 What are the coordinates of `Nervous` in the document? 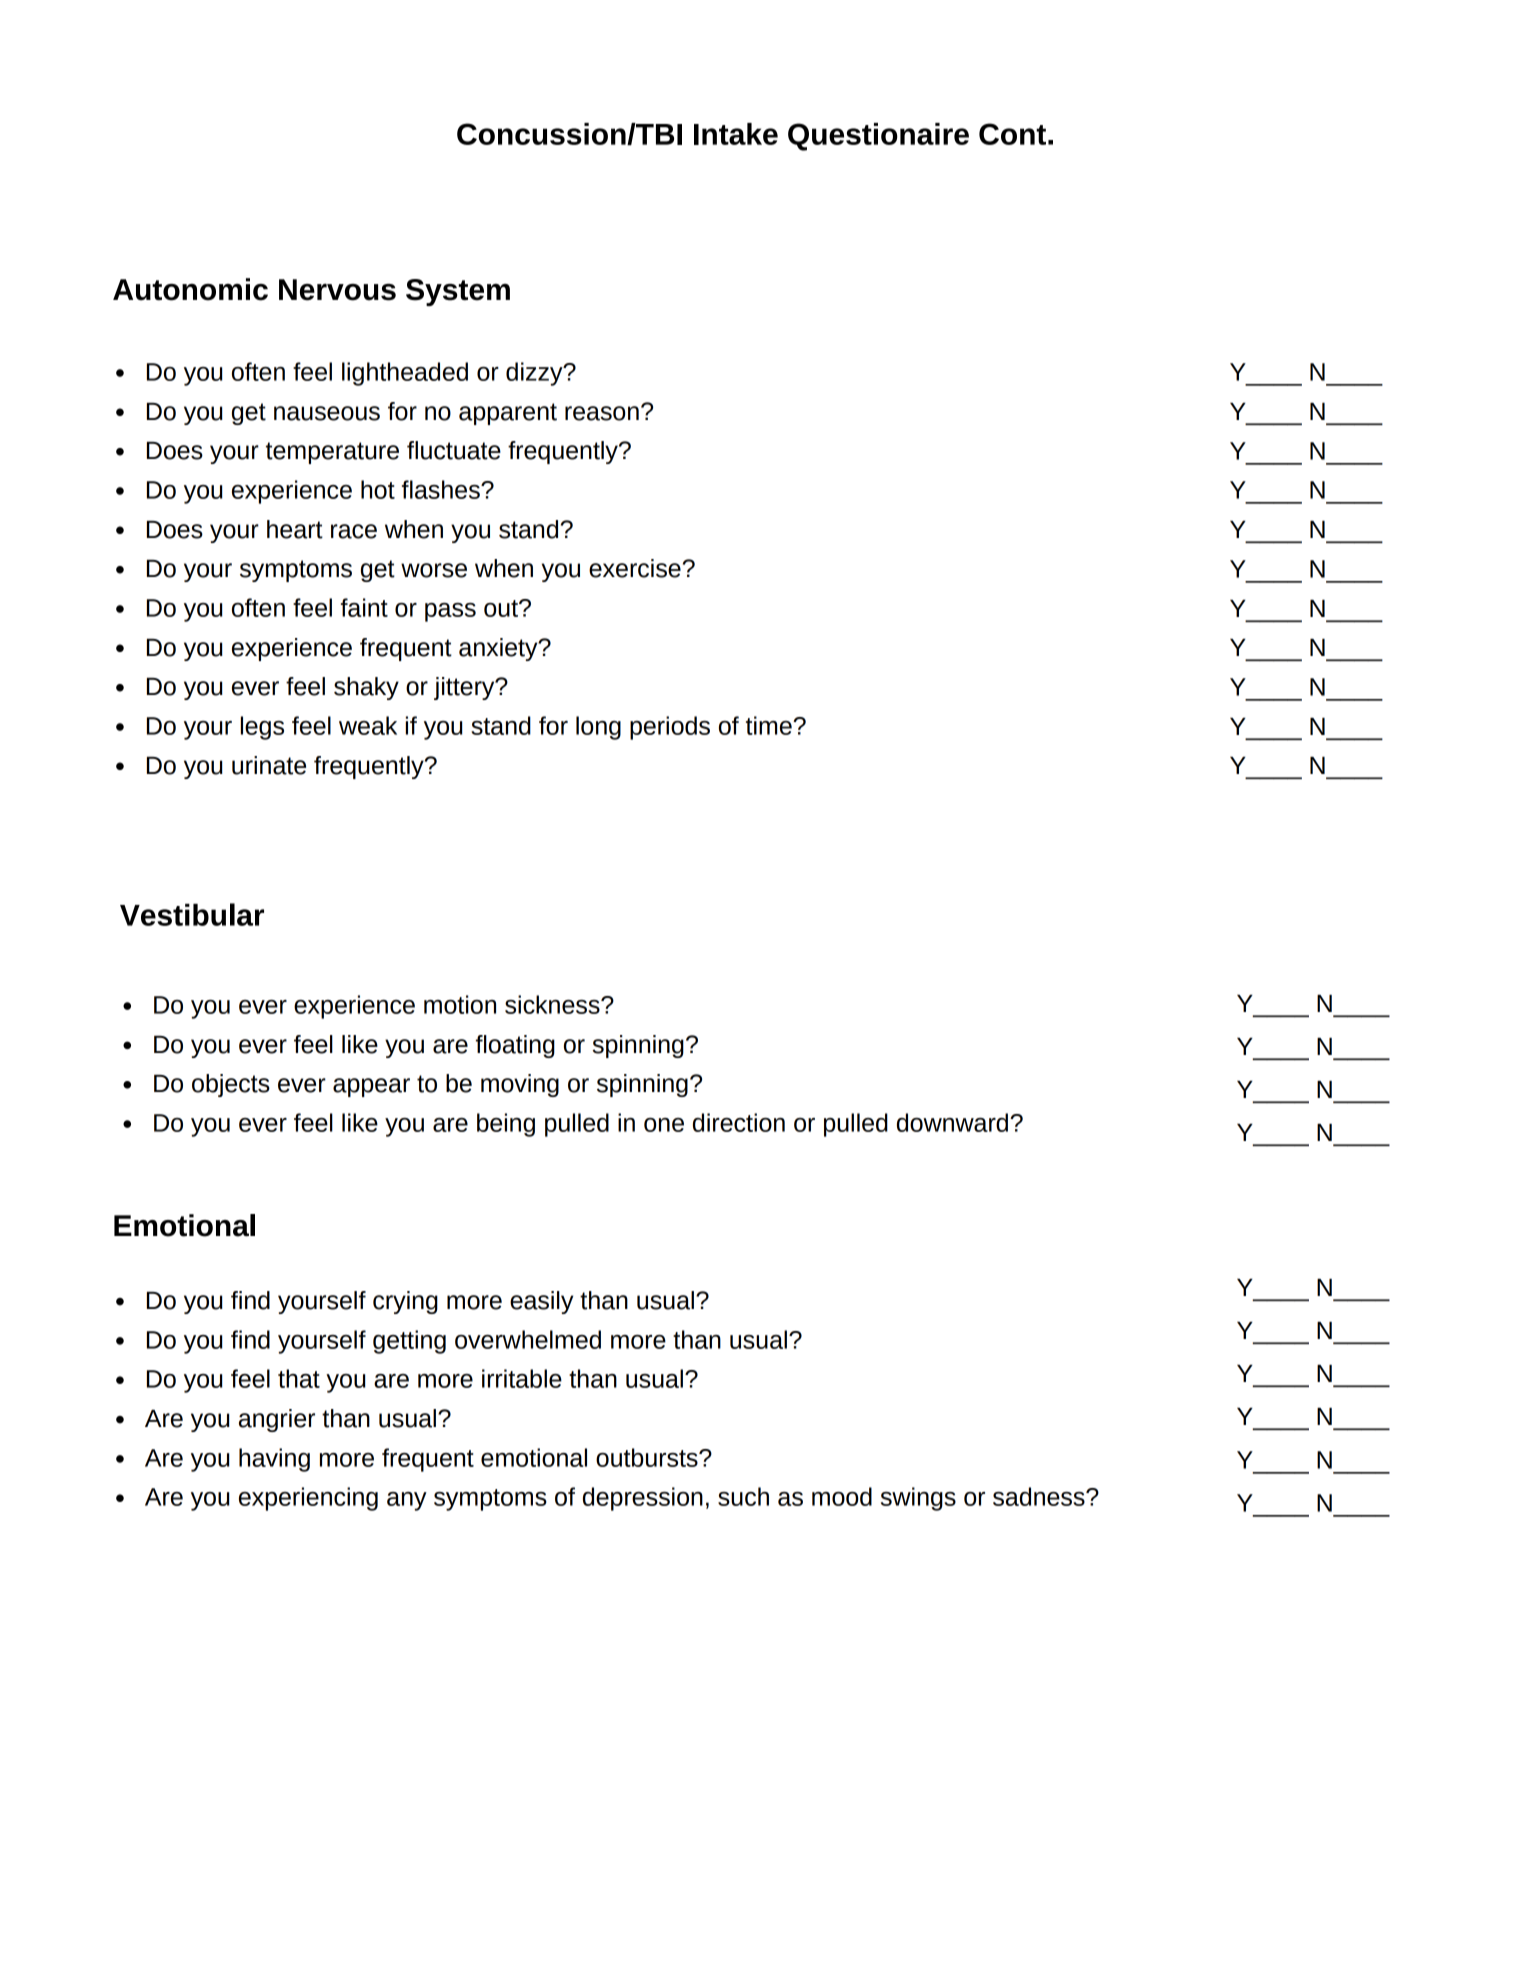 It's located at (337, 290).
